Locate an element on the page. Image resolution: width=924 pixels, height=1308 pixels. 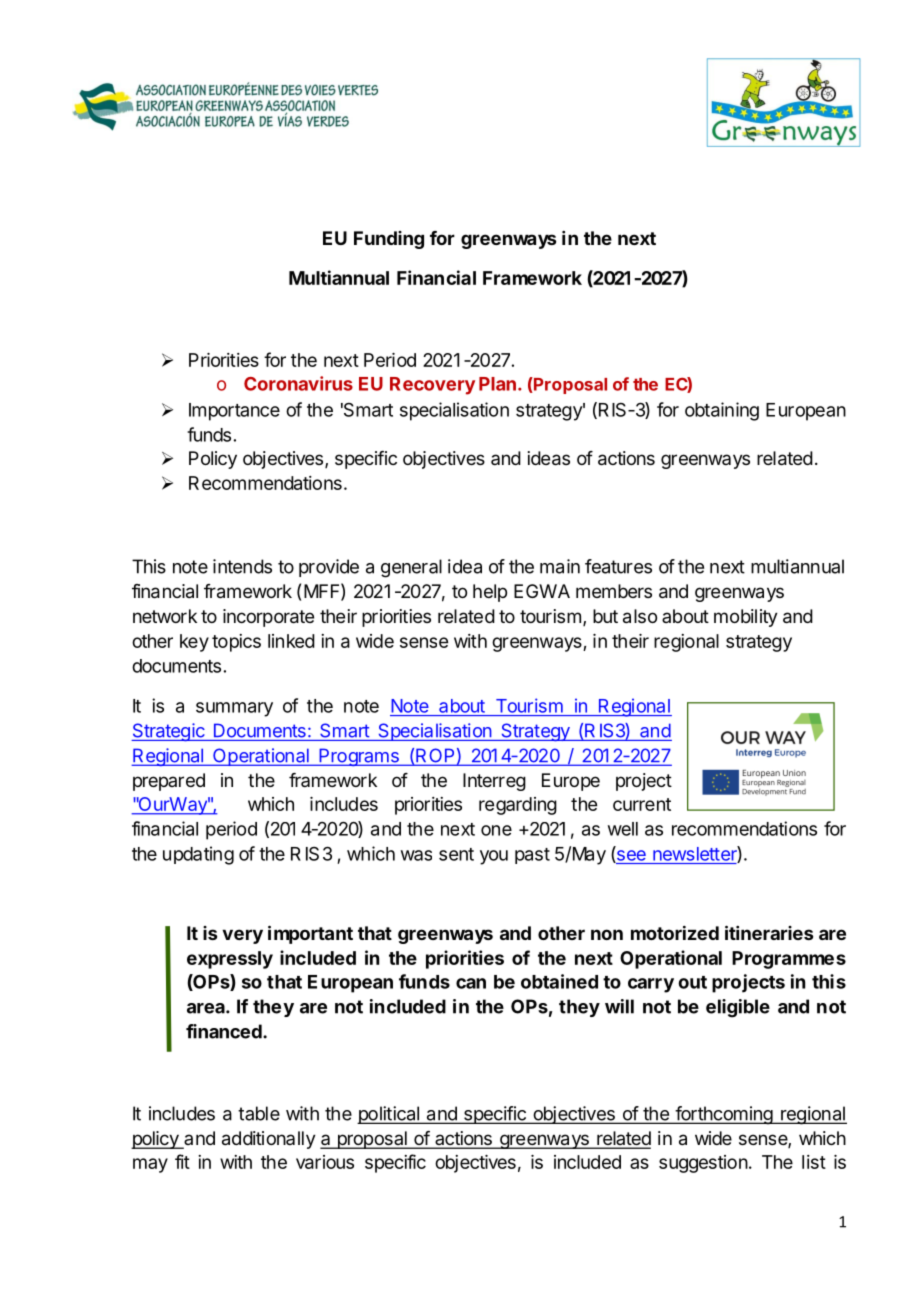
features is located at coordinates (618, 566).
